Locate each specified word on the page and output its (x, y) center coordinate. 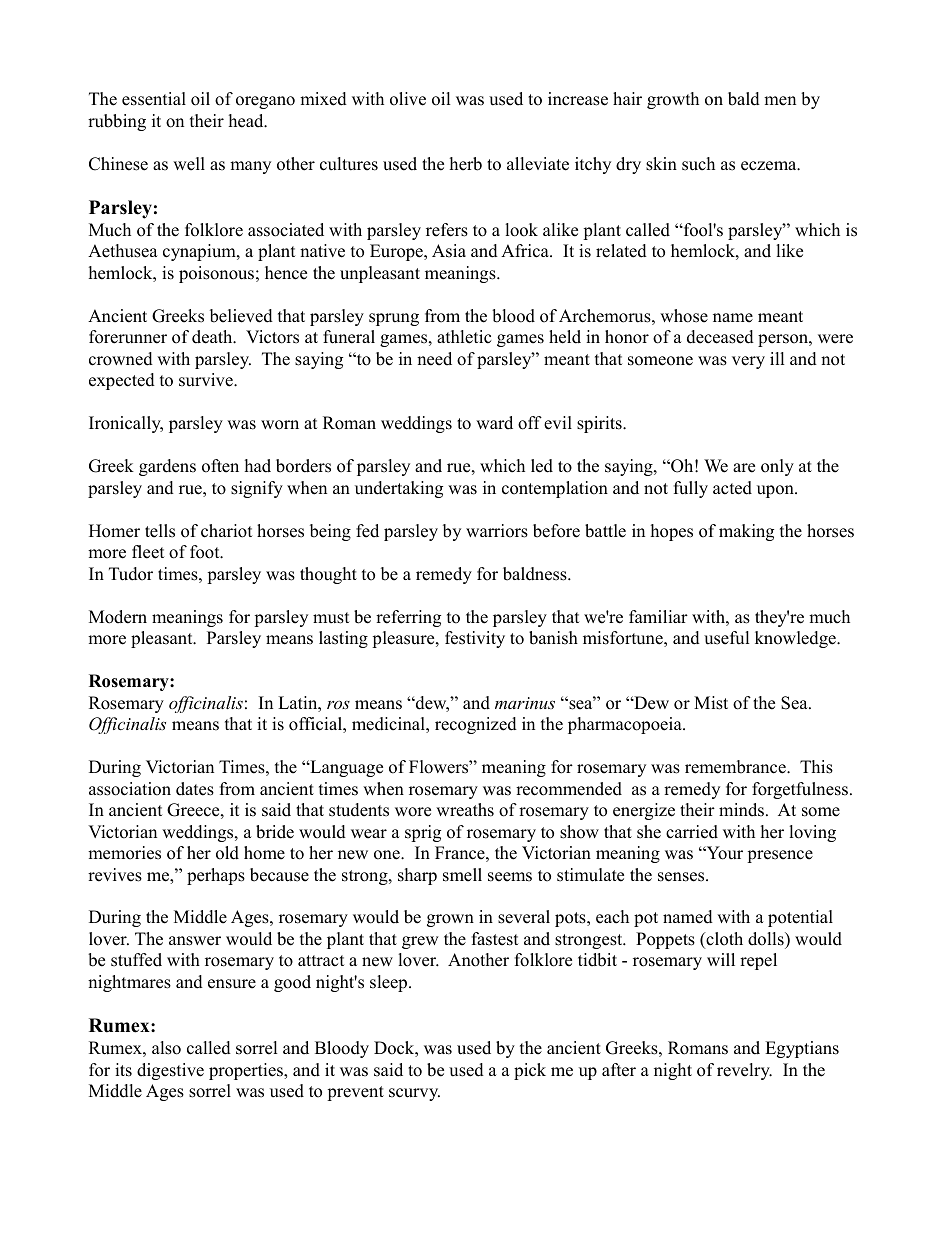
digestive (170, 1071)
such (698, 164)
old (227, 853)
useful (727, 638)
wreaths (465, 810)
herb (466, 164)
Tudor (131, 574)
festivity (475, 639)
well (189, 164)
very (748, 362)
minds (741, 810)
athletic (464, 337)
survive (207, 380)
